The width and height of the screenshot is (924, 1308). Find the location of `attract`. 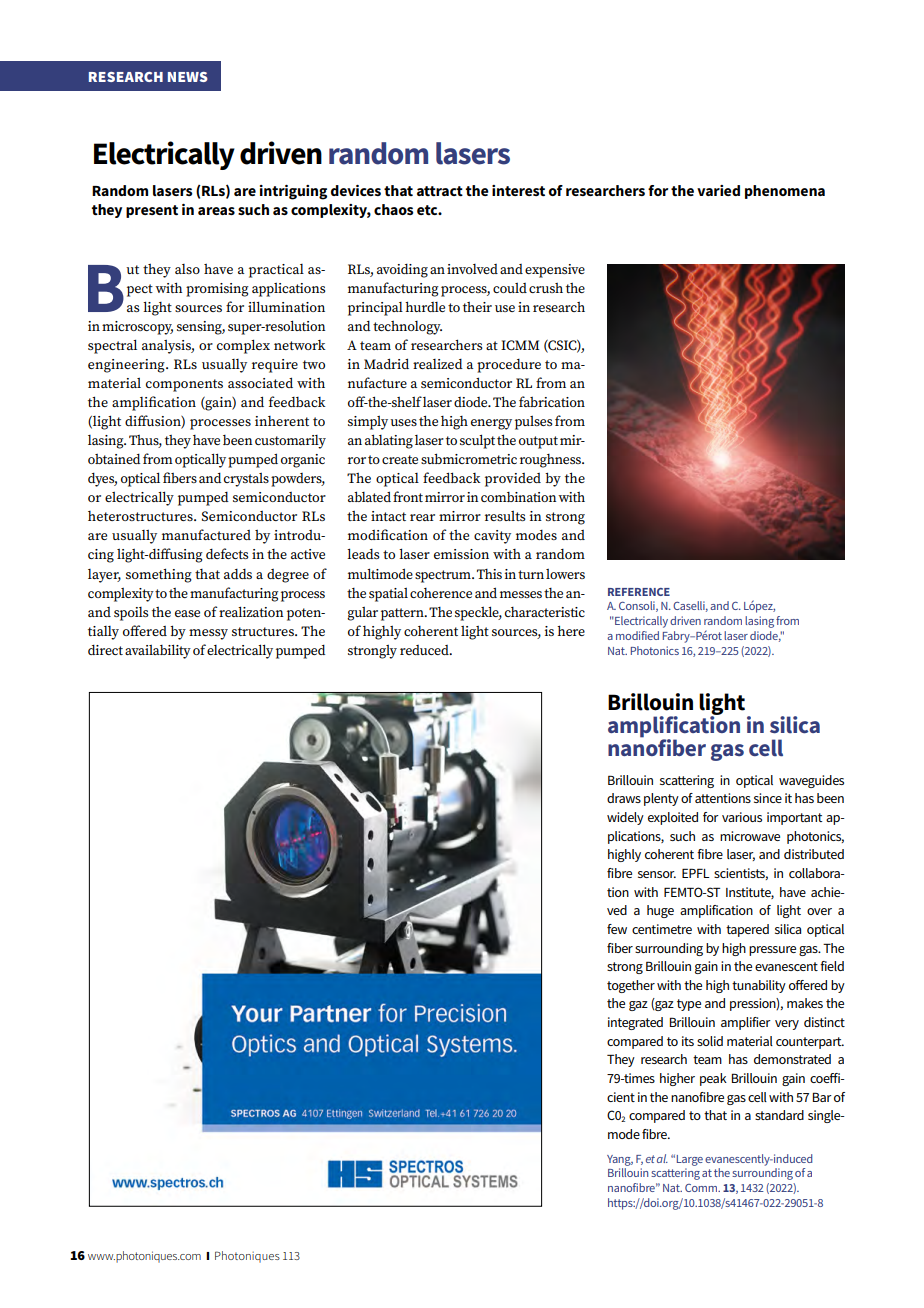

attract is located at coordinates (440, 191).
